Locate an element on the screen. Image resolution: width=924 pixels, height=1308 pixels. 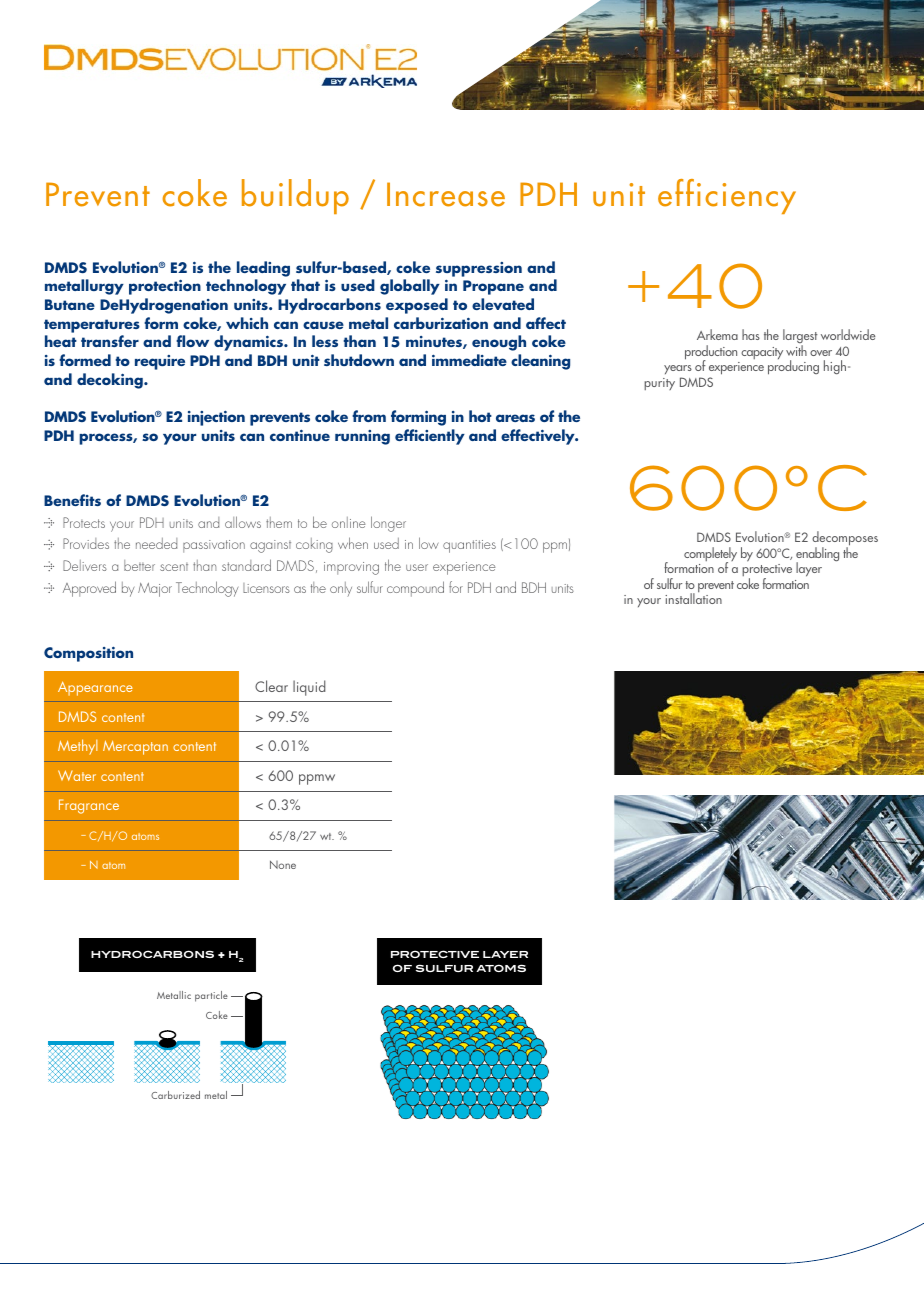
liquid is located at coordinates (309, 688).
